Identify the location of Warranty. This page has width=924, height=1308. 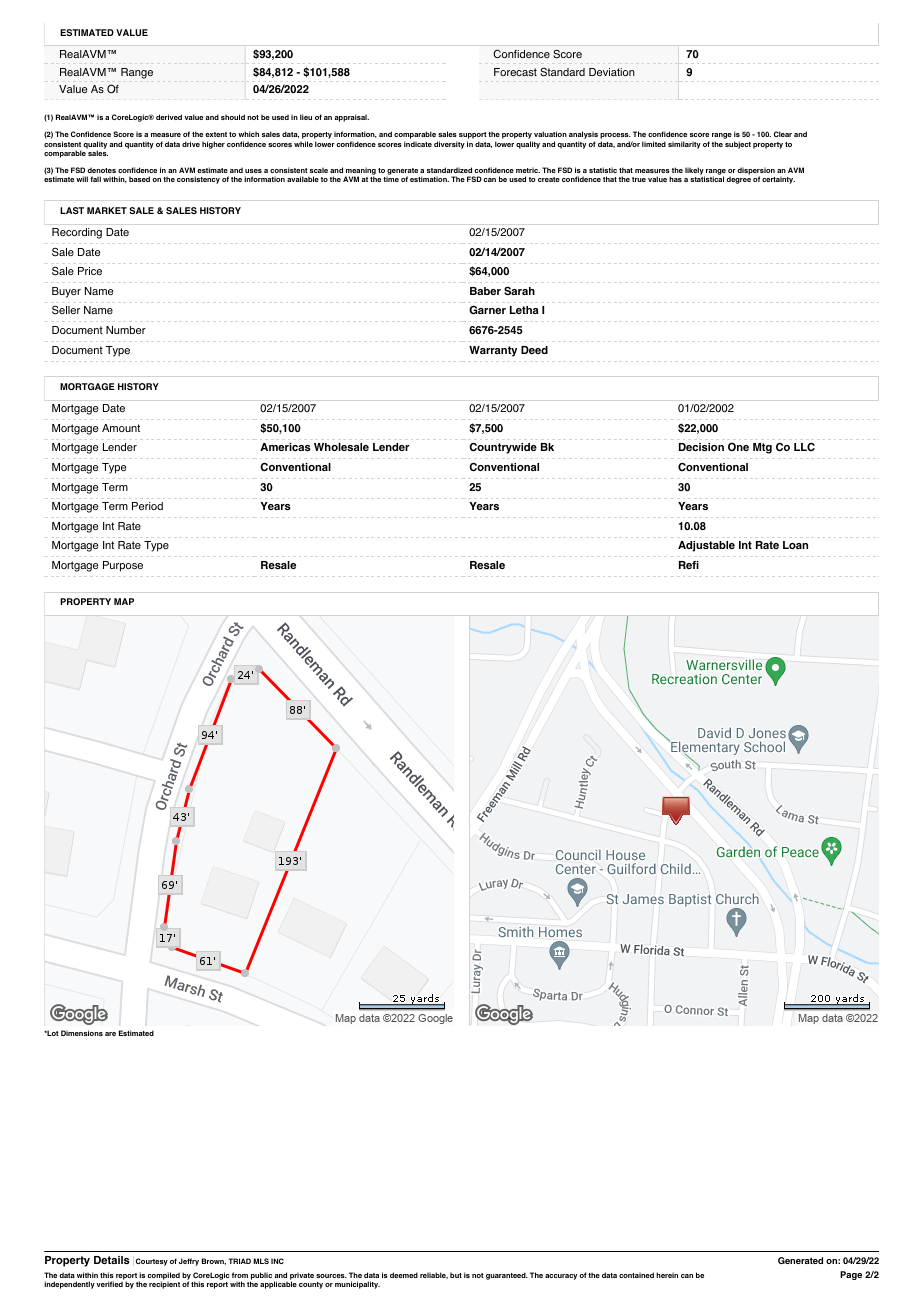
(493, 351).
